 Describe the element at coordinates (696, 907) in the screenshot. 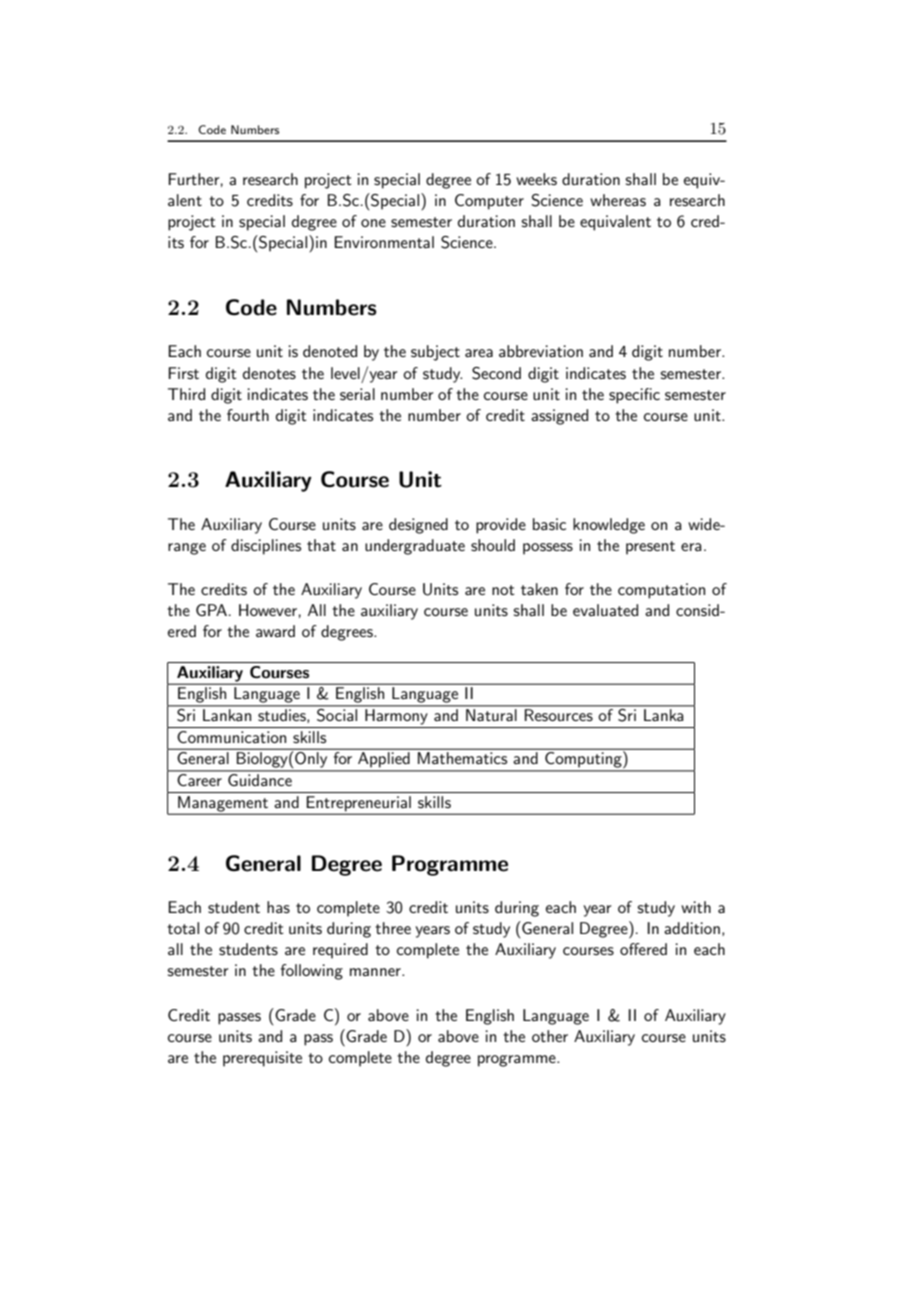

I see `with` at that location.
